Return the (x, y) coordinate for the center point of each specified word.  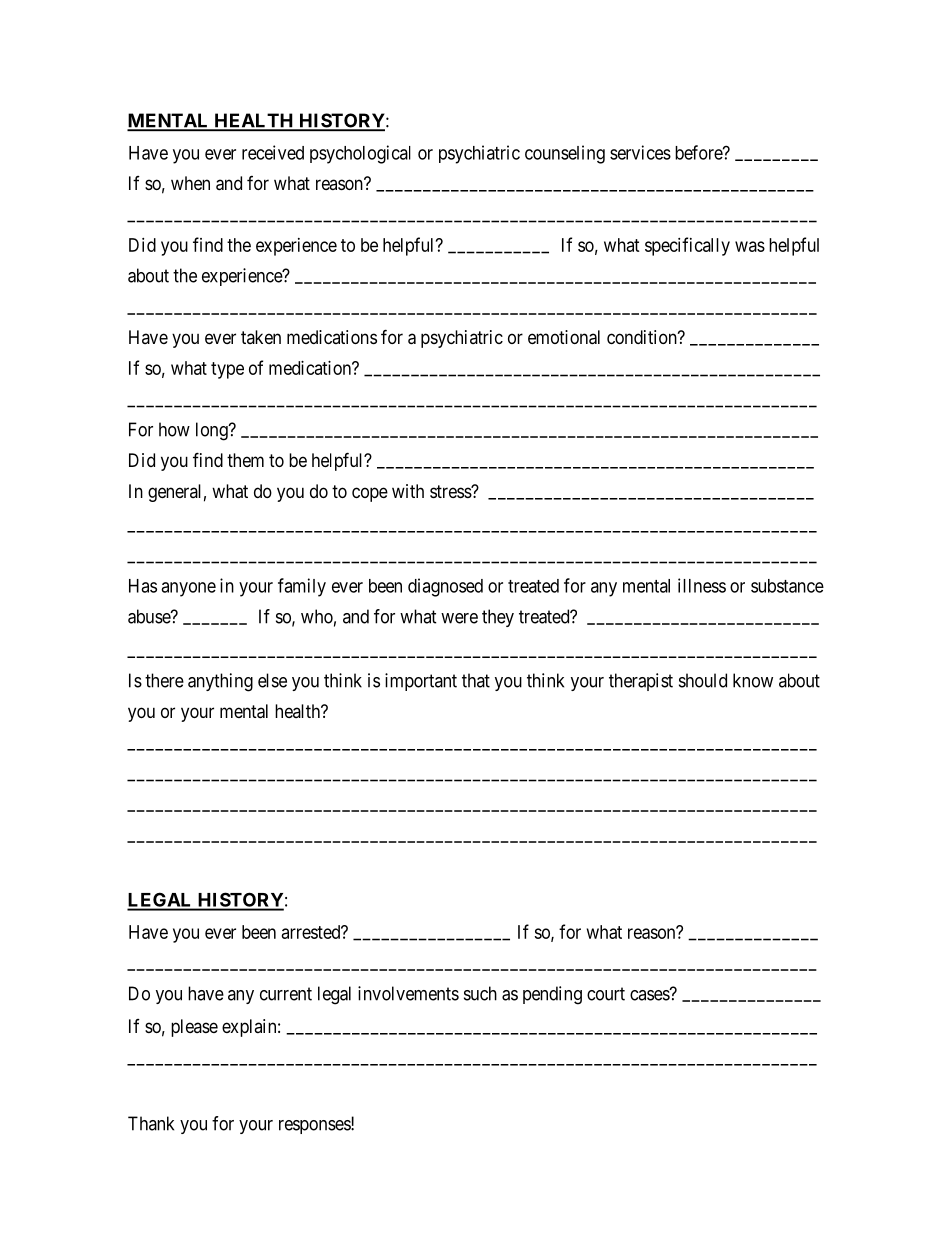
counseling (565, 154)
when (190, 183)
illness (702, 585)
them (245, 460)
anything (220, 682)
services (640, 152)
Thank (151, 1123)
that (476, 680)
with (408, 491)
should (703, 680)
